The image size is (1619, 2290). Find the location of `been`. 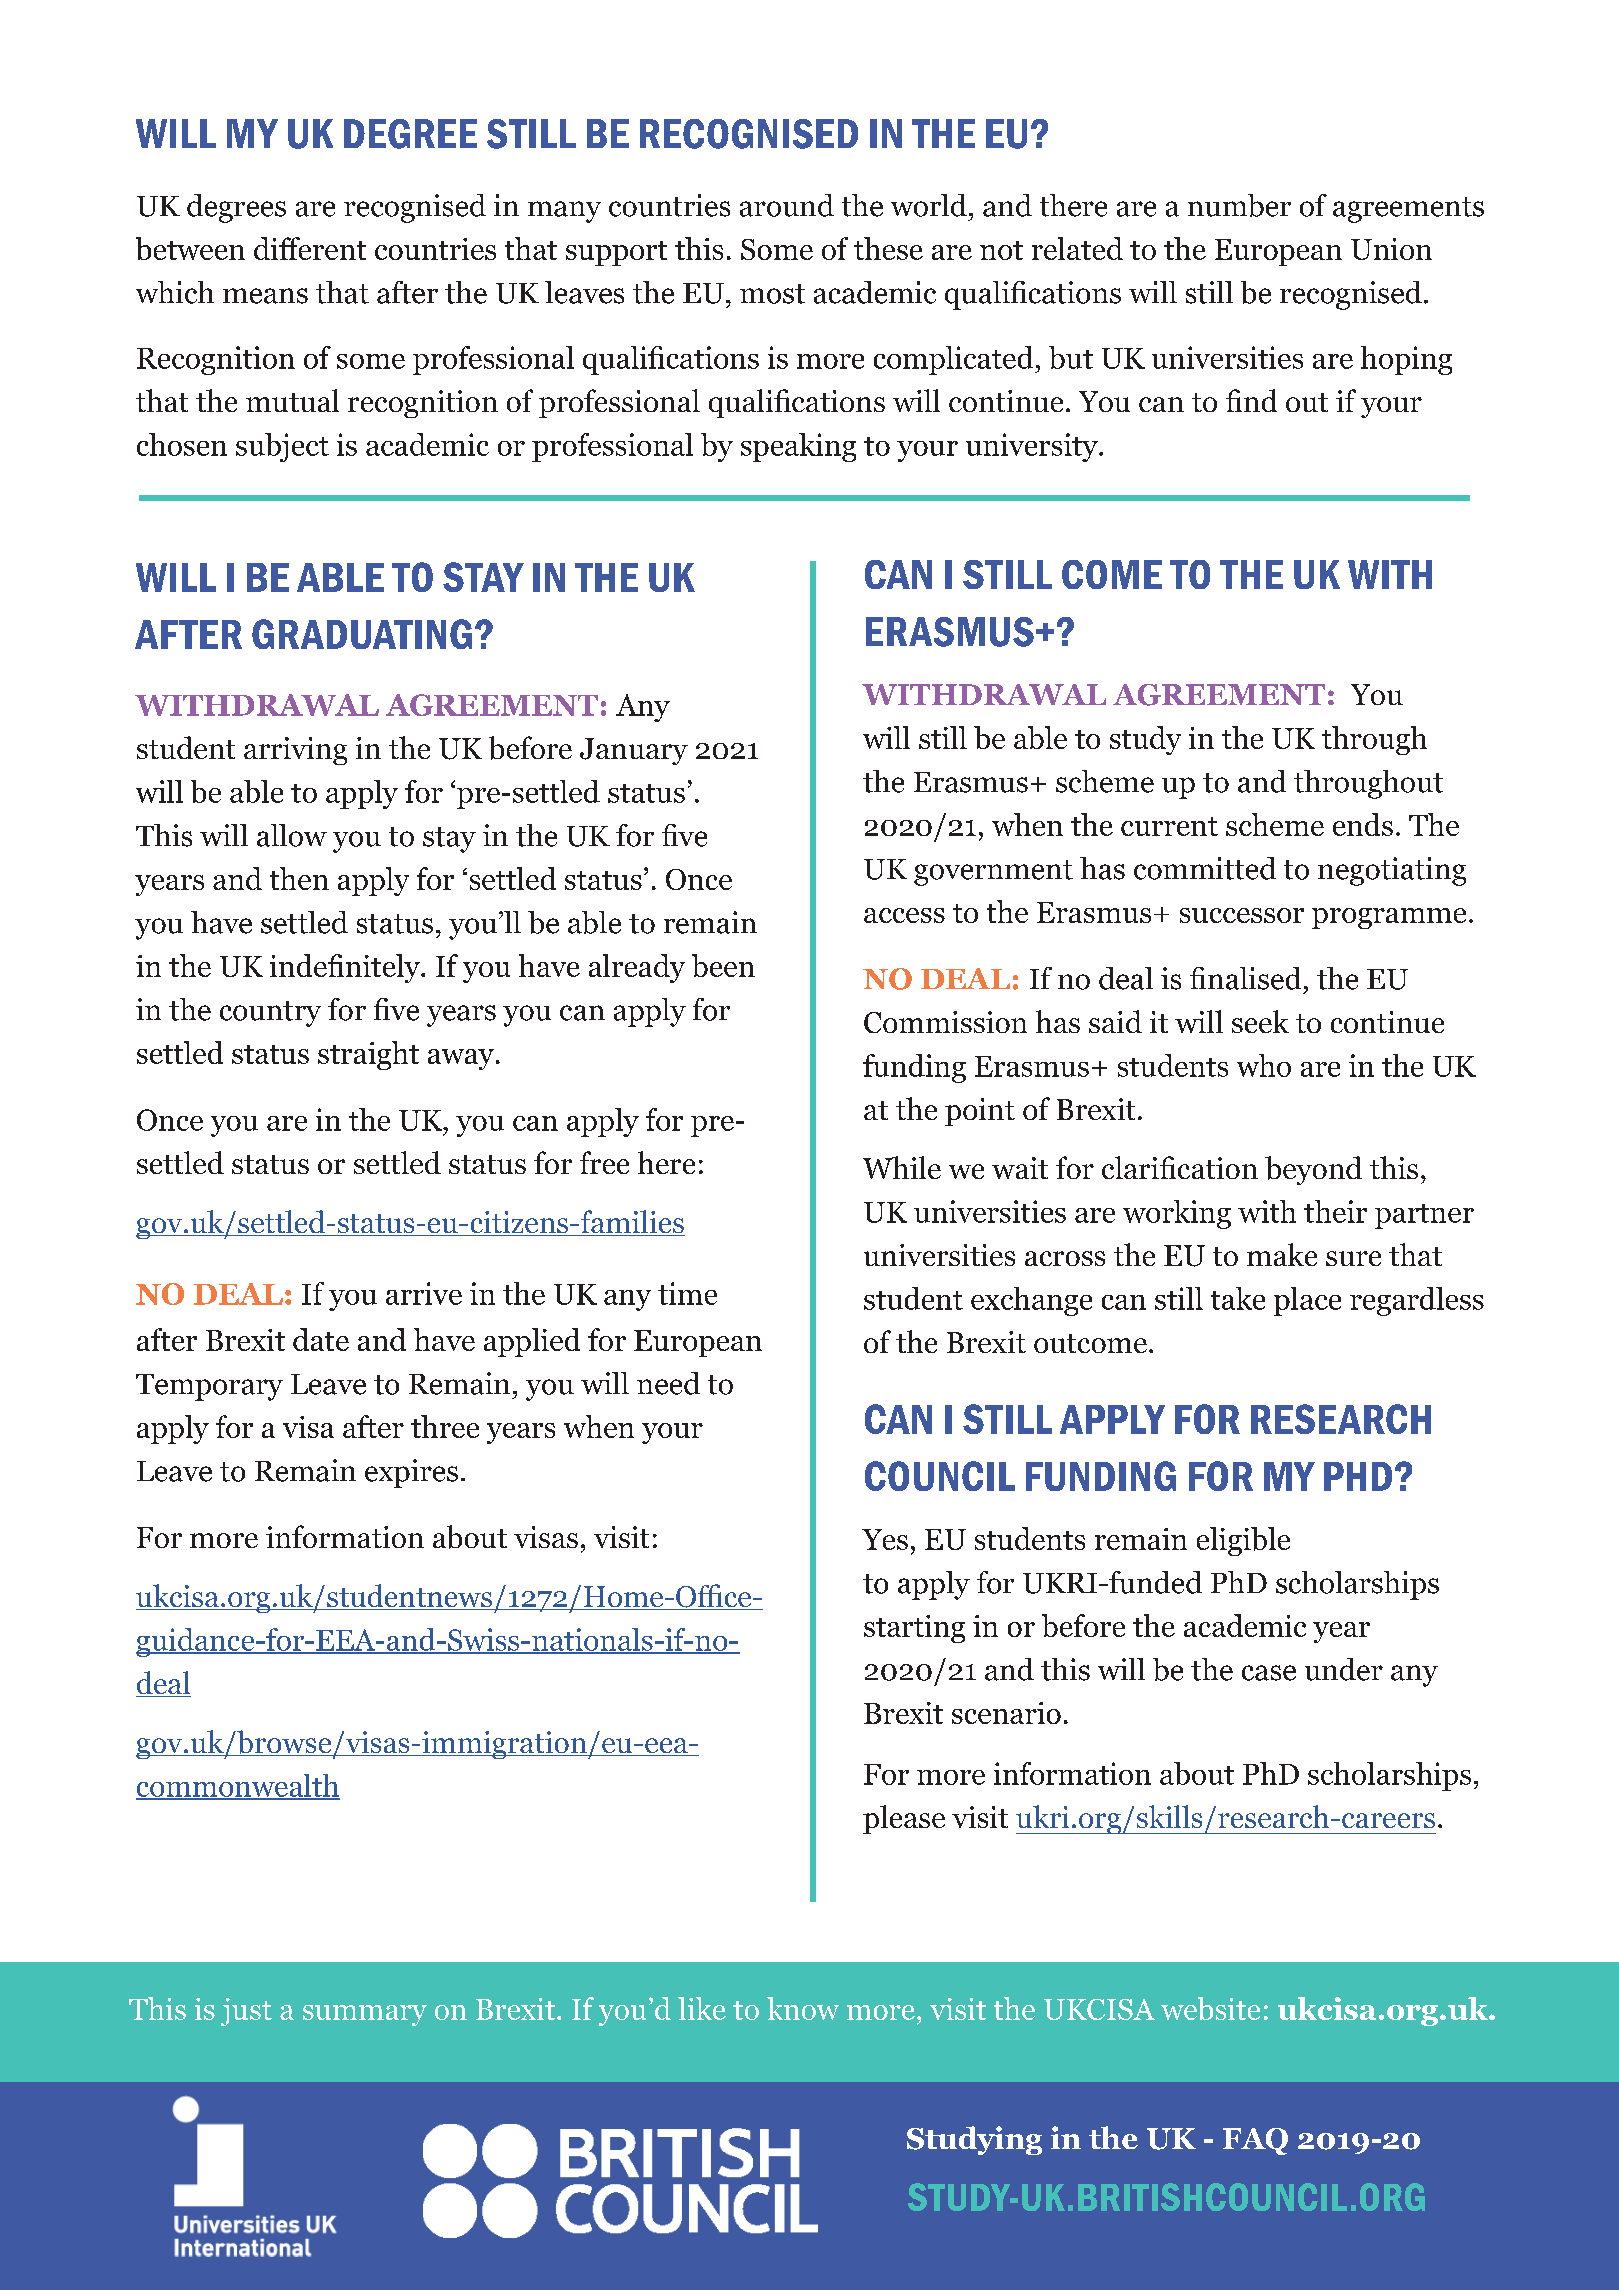

been is located at coordinates (723, 965).
